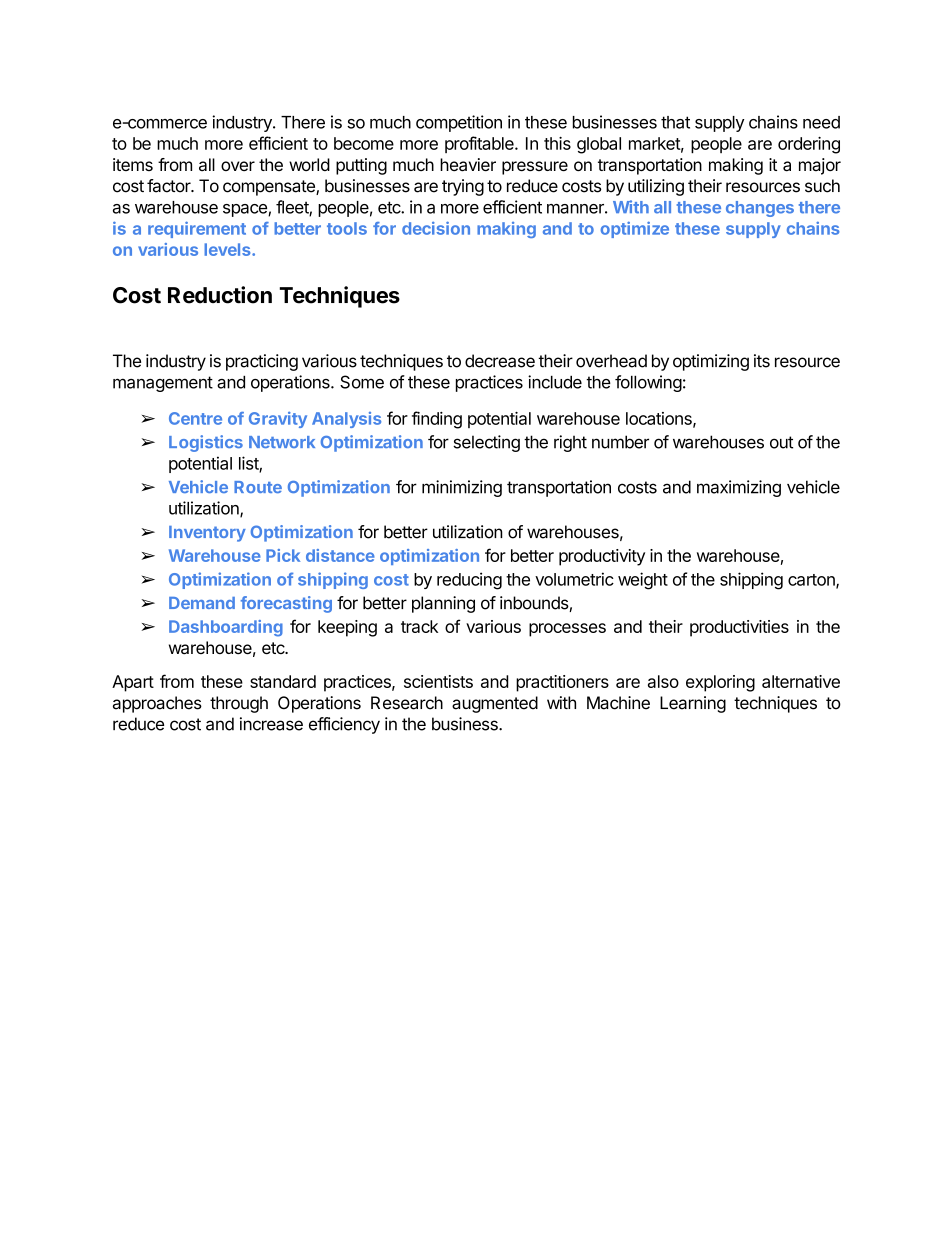 The height and width of the image is (1233, 952). What do you see at coordinates (437, 420) in the image?
I see `finding` at bounding box center [437, 420].
